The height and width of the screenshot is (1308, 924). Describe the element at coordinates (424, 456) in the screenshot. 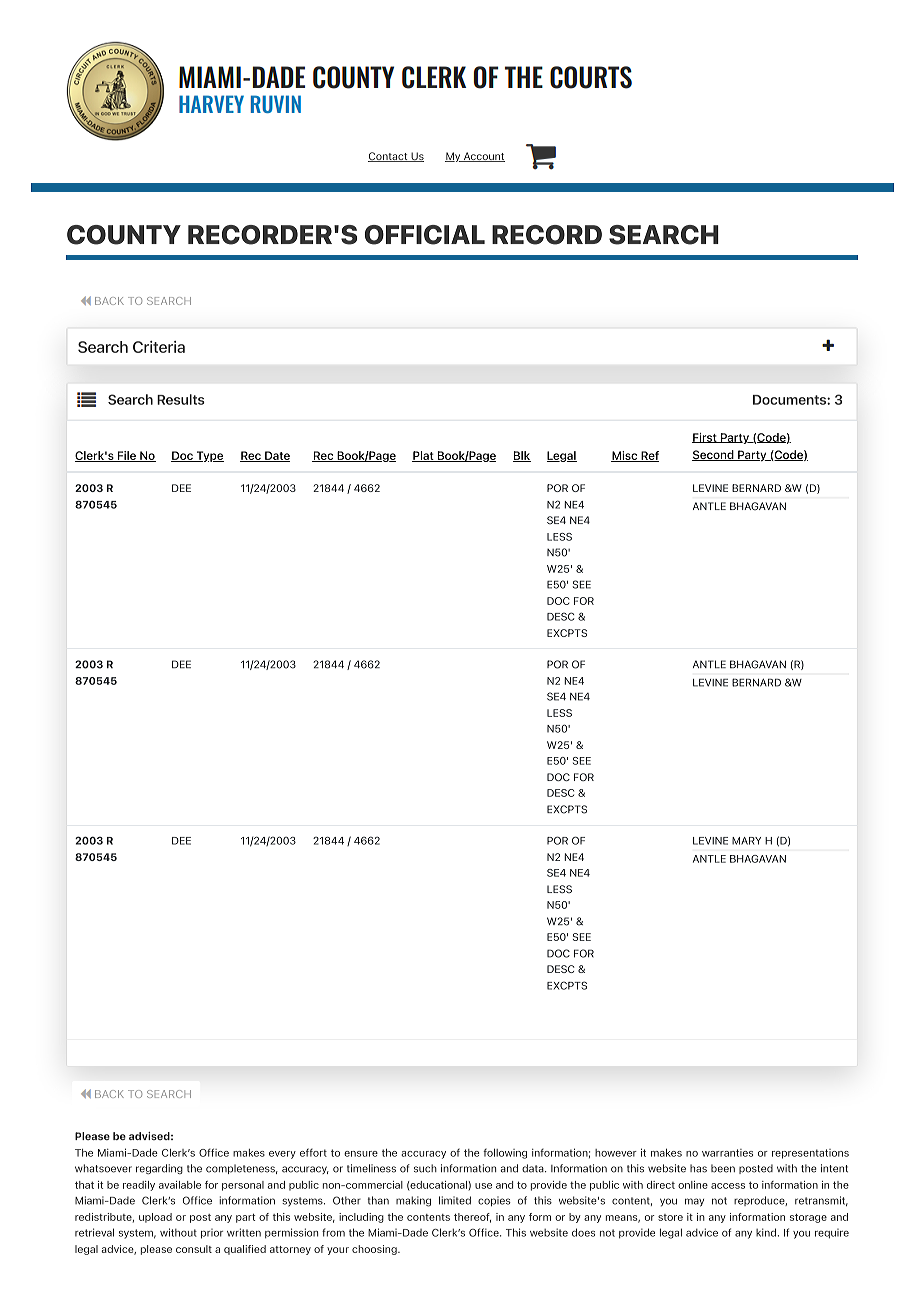

I see `Plat` at that location.
